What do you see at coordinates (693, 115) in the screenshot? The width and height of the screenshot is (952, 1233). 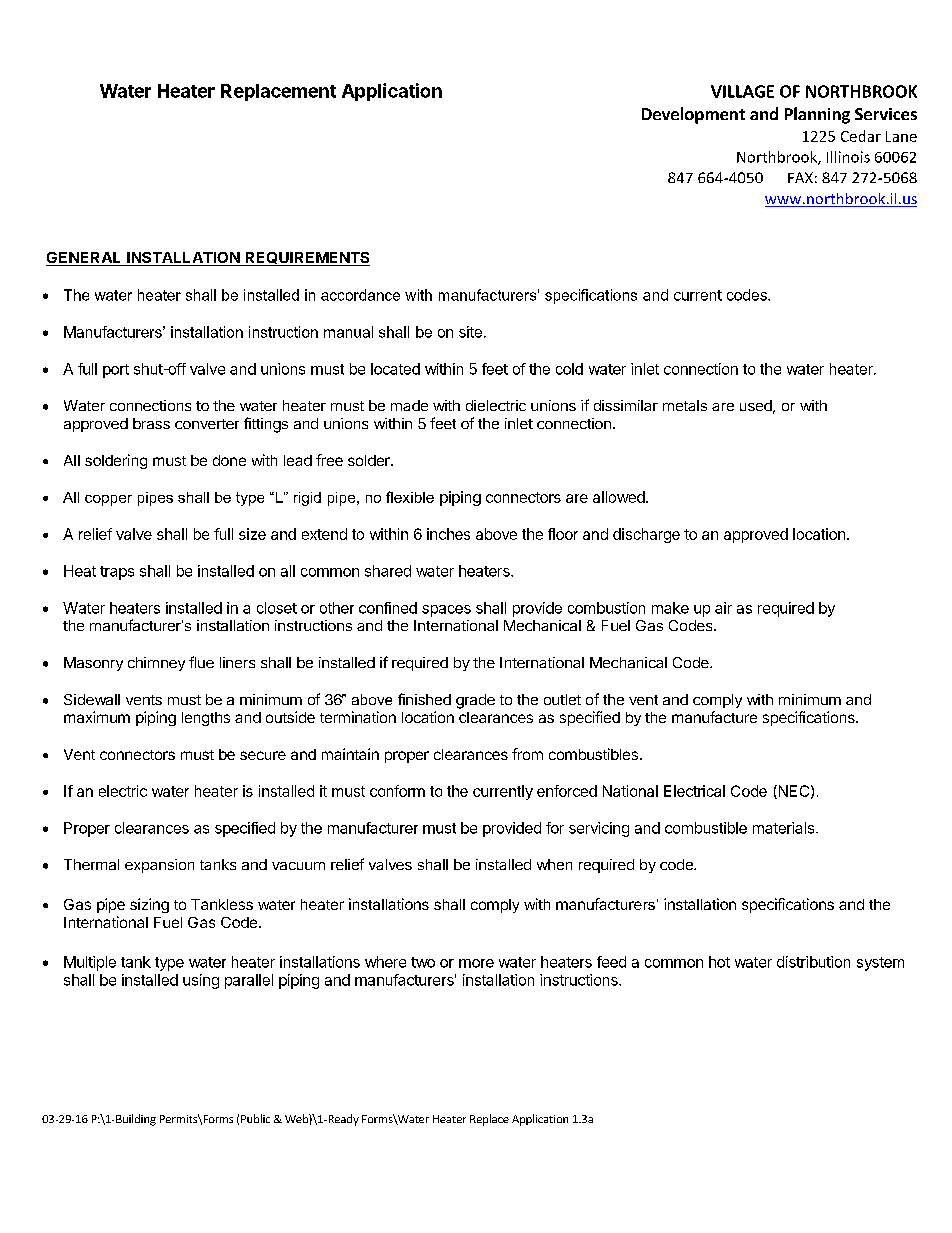 I see `Development` at bounding box center [693, 115].
